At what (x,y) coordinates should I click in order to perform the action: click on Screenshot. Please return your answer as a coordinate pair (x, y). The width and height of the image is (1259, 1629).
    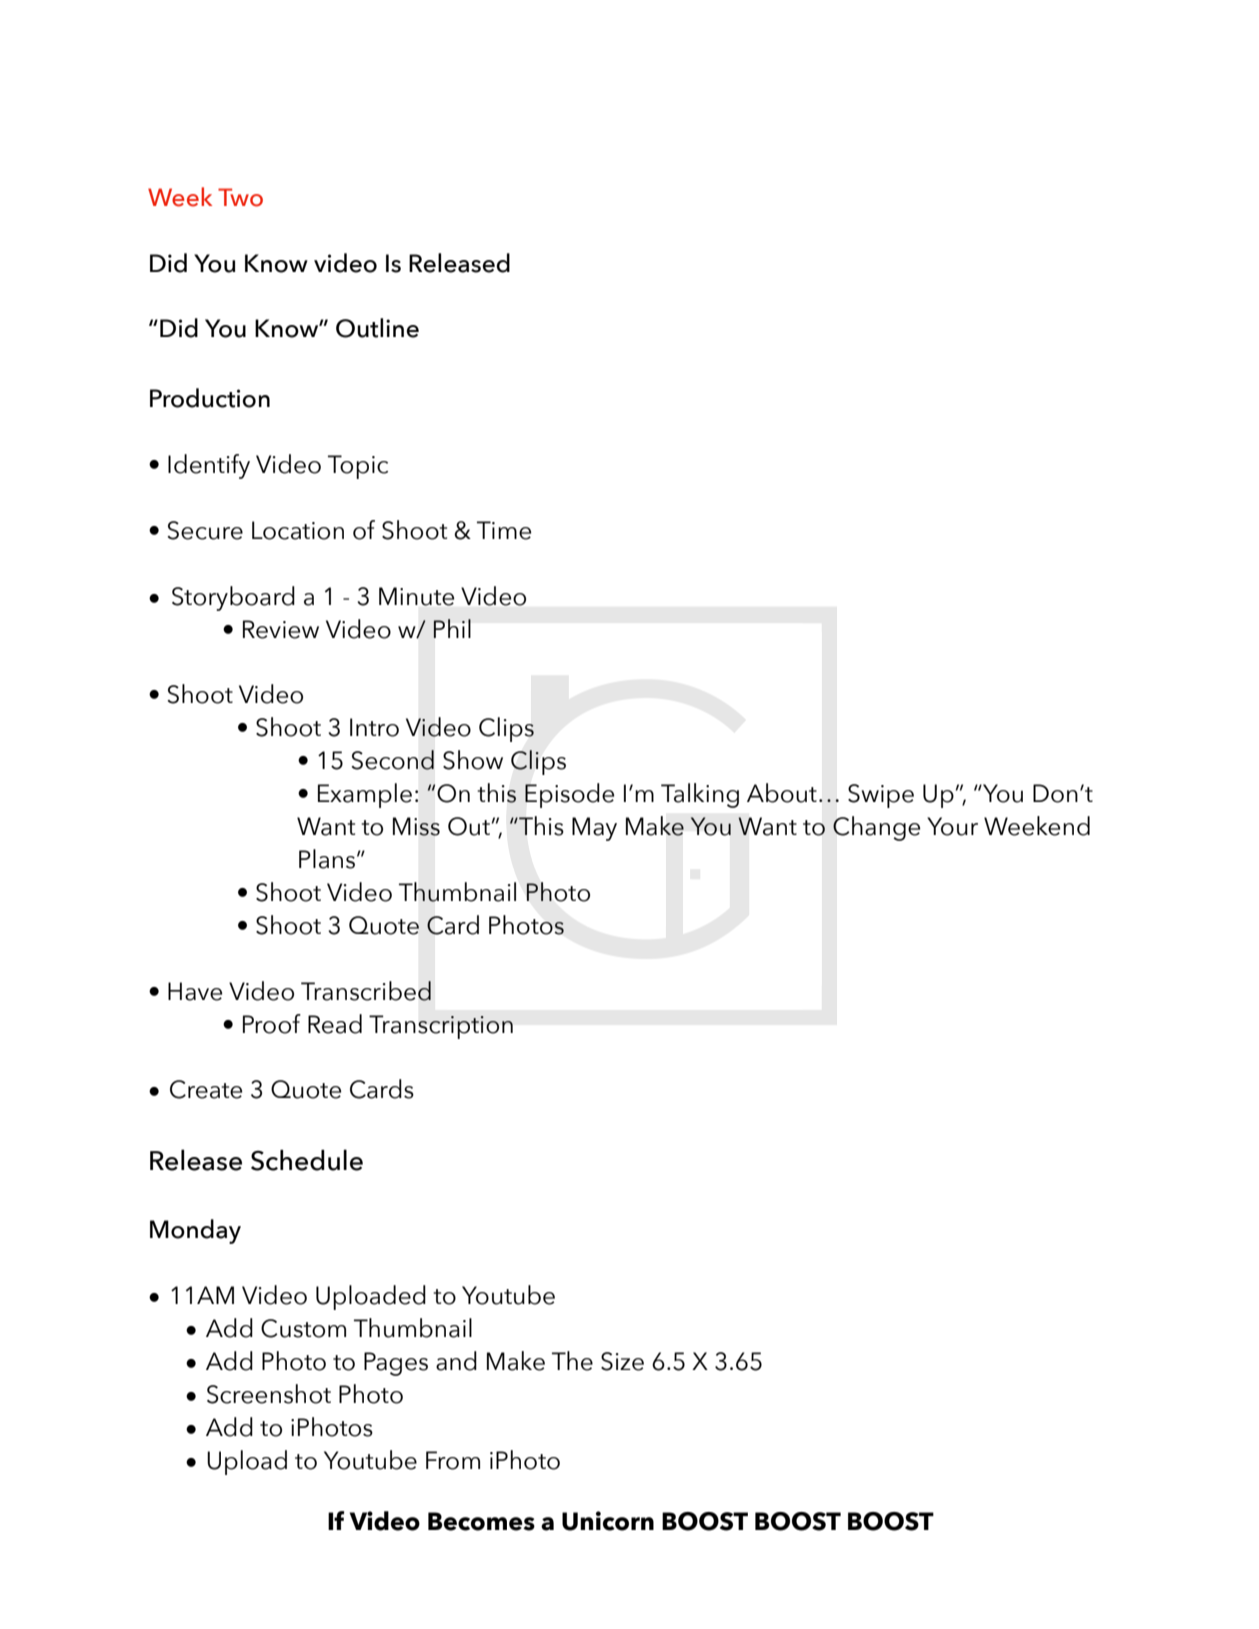
    Looking at the image, I should click on (269, 1394).
